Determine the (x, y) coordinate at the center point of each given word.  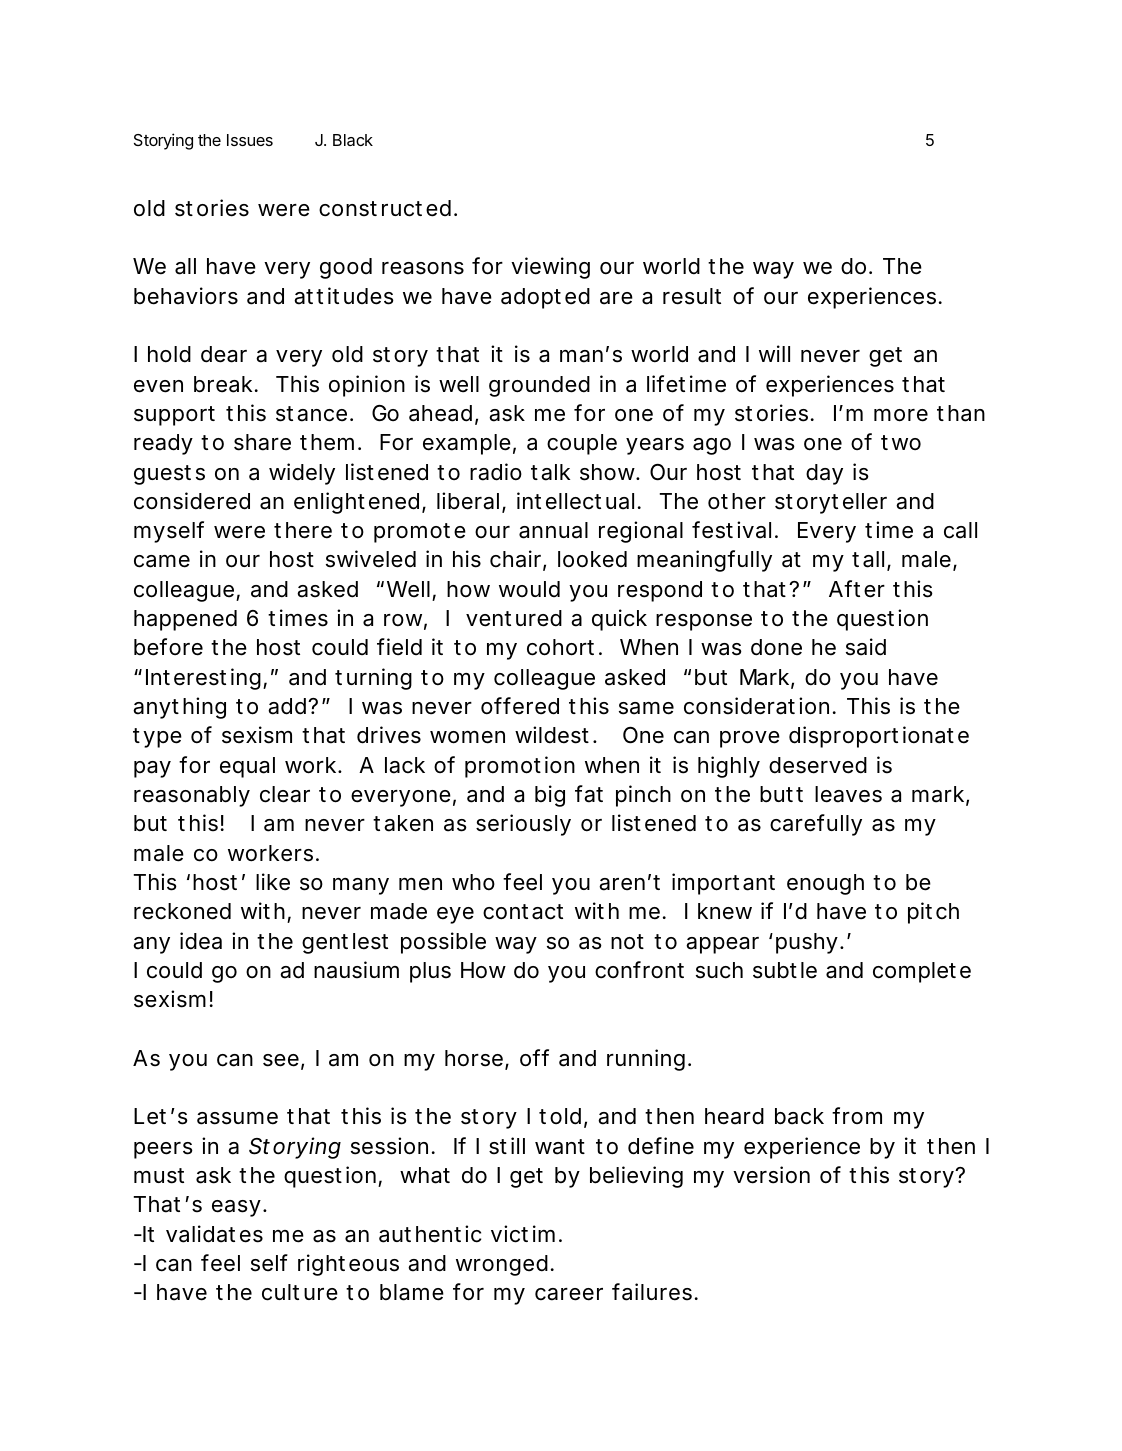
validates (214, 1234)
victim (523, 1234)
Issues (250, 140)
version (771, 1175)
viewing (550, 268)
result (692, 296)
